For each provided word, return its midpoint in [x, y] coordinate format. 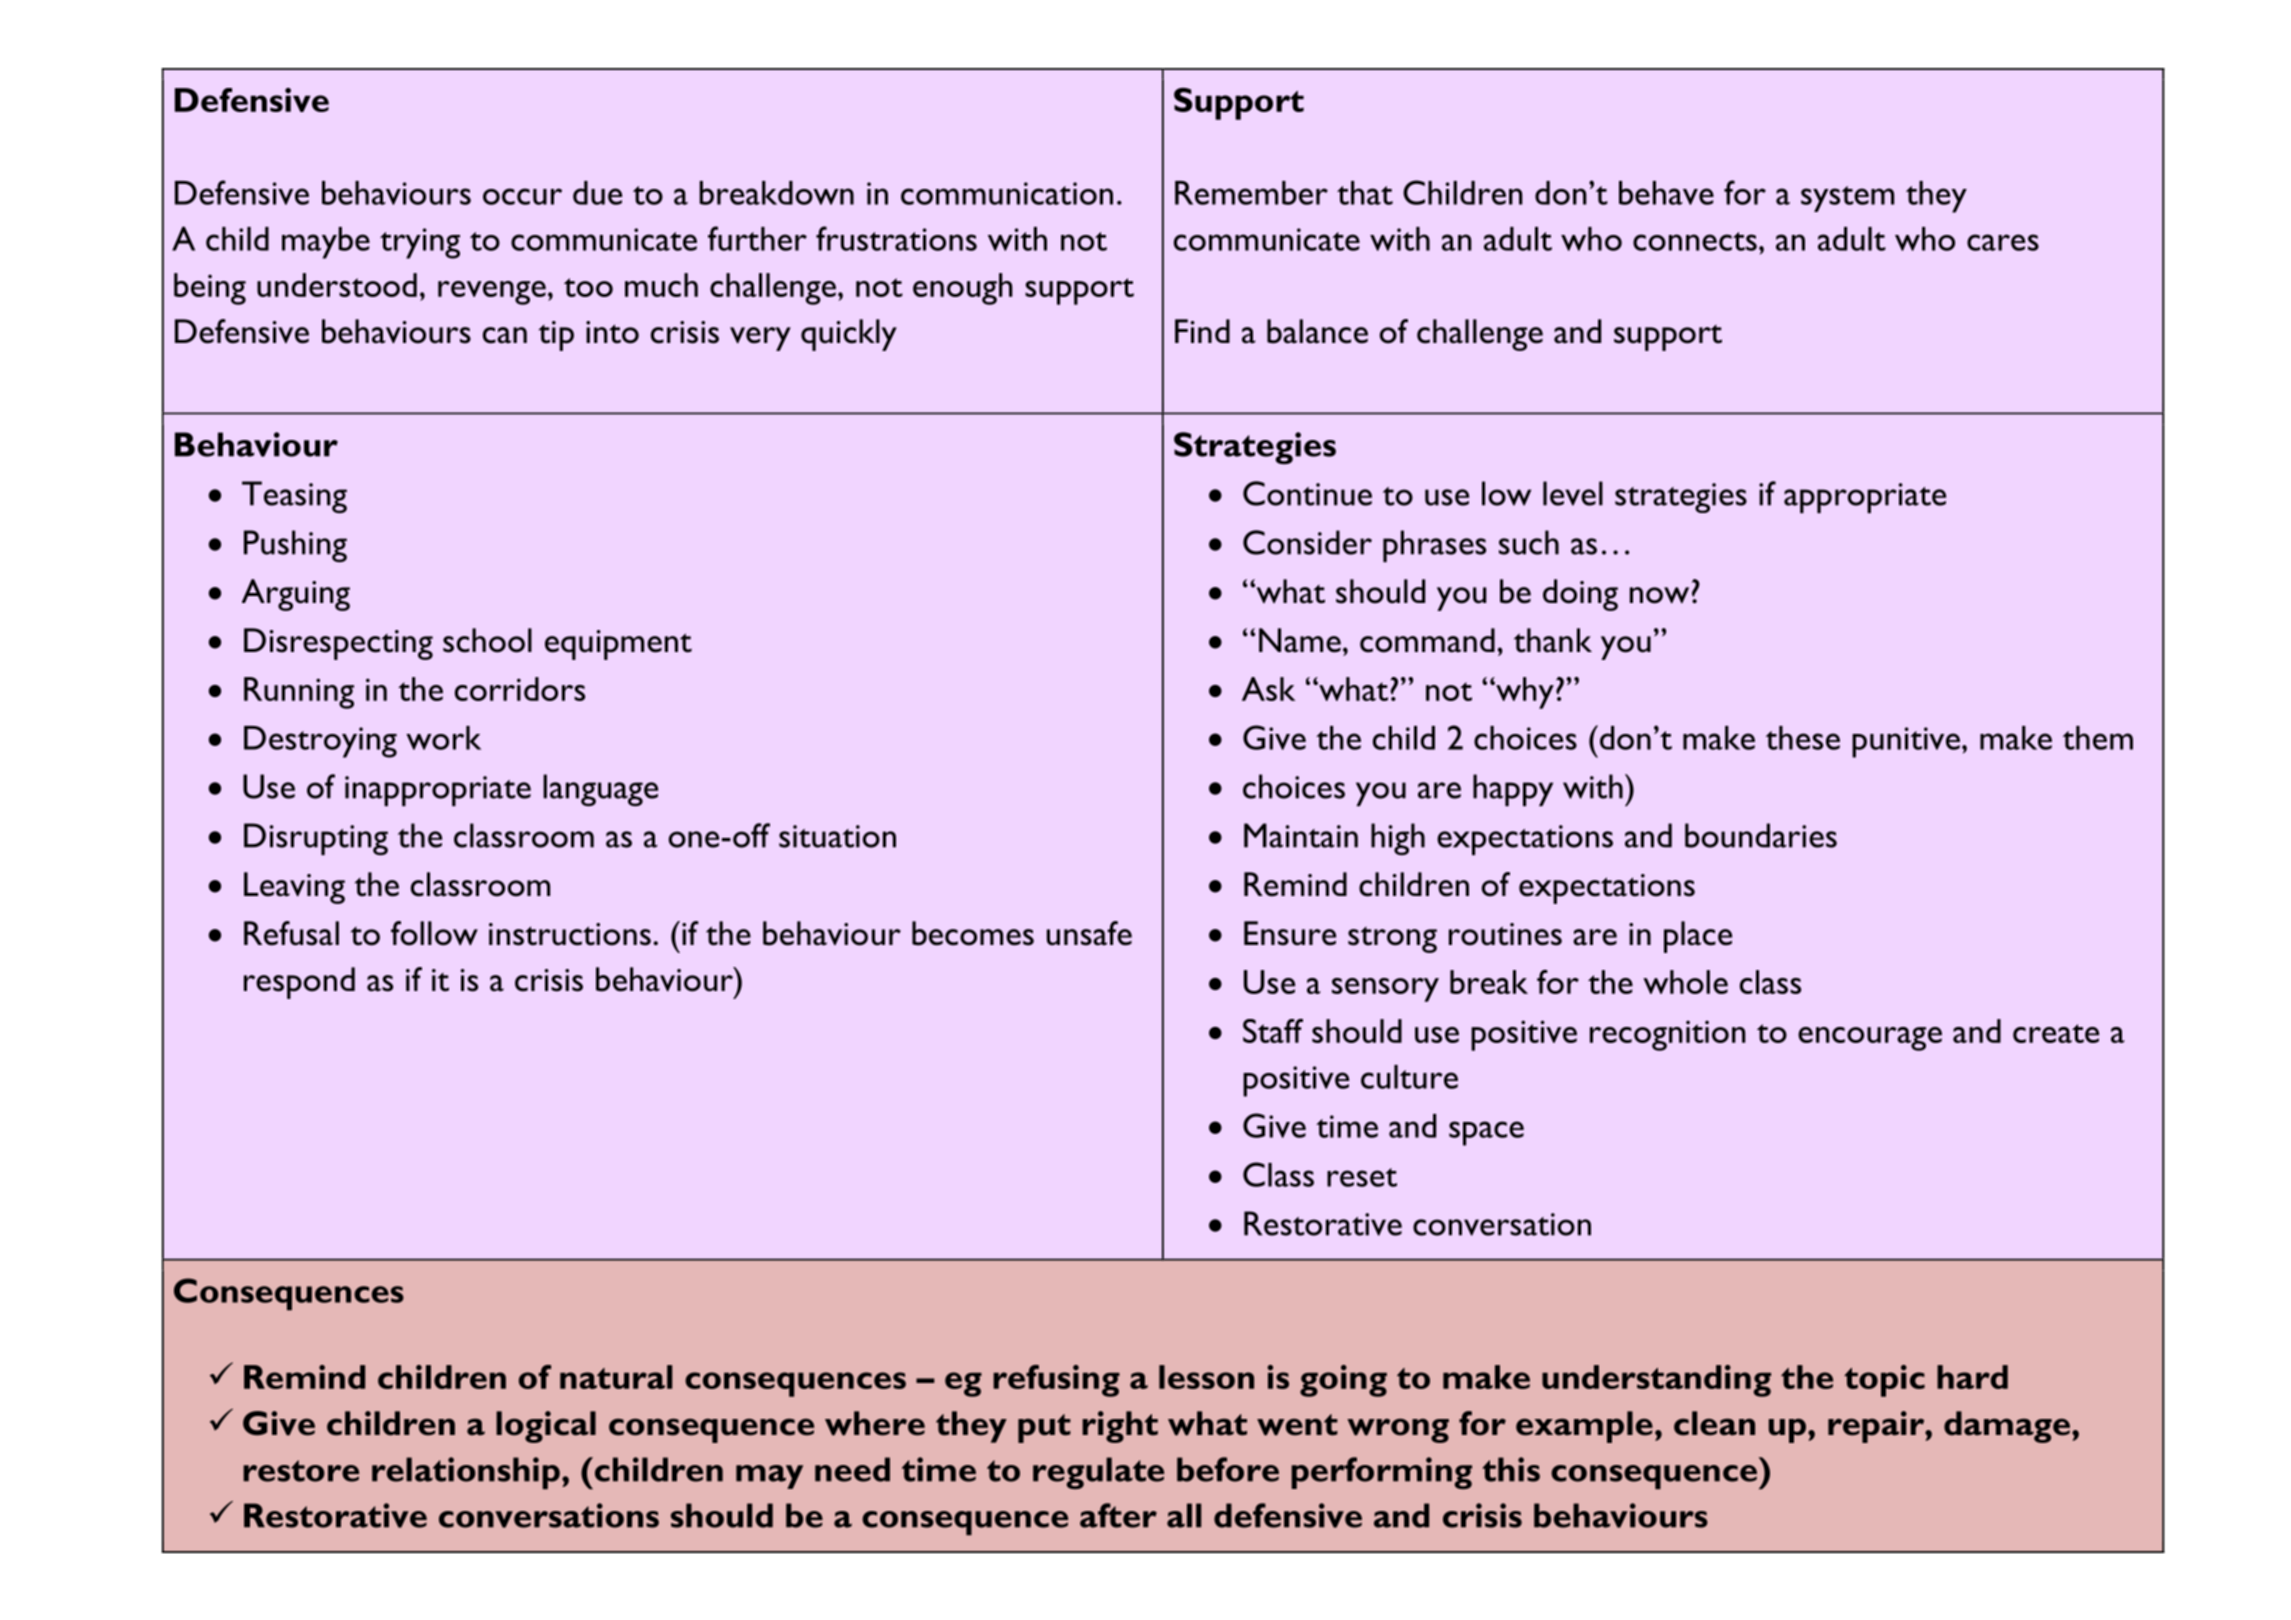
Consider [1307, 542]
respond [299, 983]
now [1659, 595]
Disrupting [316, 839]
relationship [466, 1473]
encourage [1870, 1039]
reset [1362, 1177]
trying [420, 243]
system [1847, 199]
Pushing [295, 546]
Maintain [1301, 835]
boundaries [1761, 835]
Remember [1251, 193]
